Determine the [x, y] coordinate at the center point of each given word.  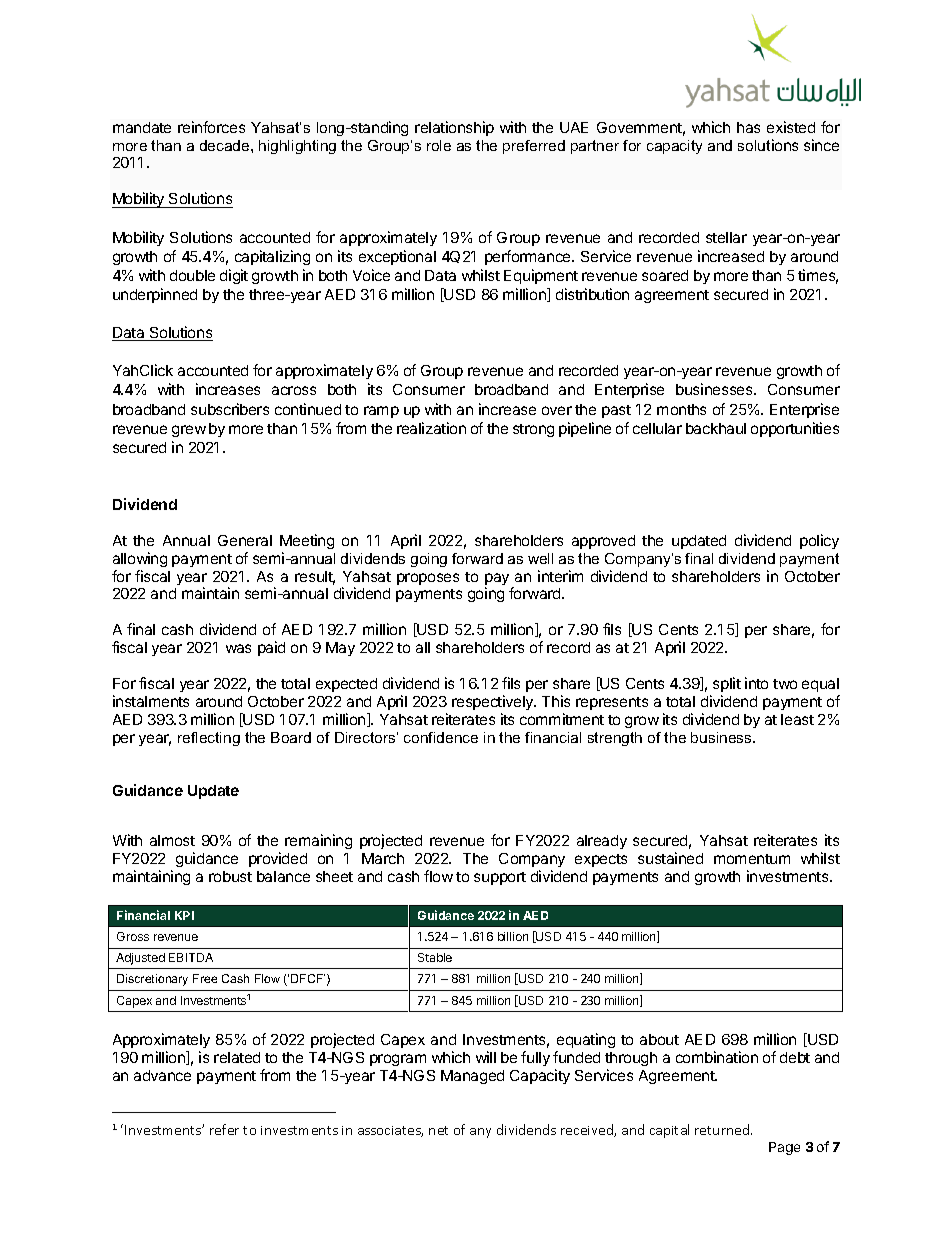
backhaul [716, 428]
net [438, 1130]
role [439, 145]
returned [723, 1129]
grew [189, 431]
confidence [441, 737]
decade [226, 145]
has [748, 127]
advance [162, 1075]
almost [172, 840]
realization [431, 428]
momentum [752, 859]
